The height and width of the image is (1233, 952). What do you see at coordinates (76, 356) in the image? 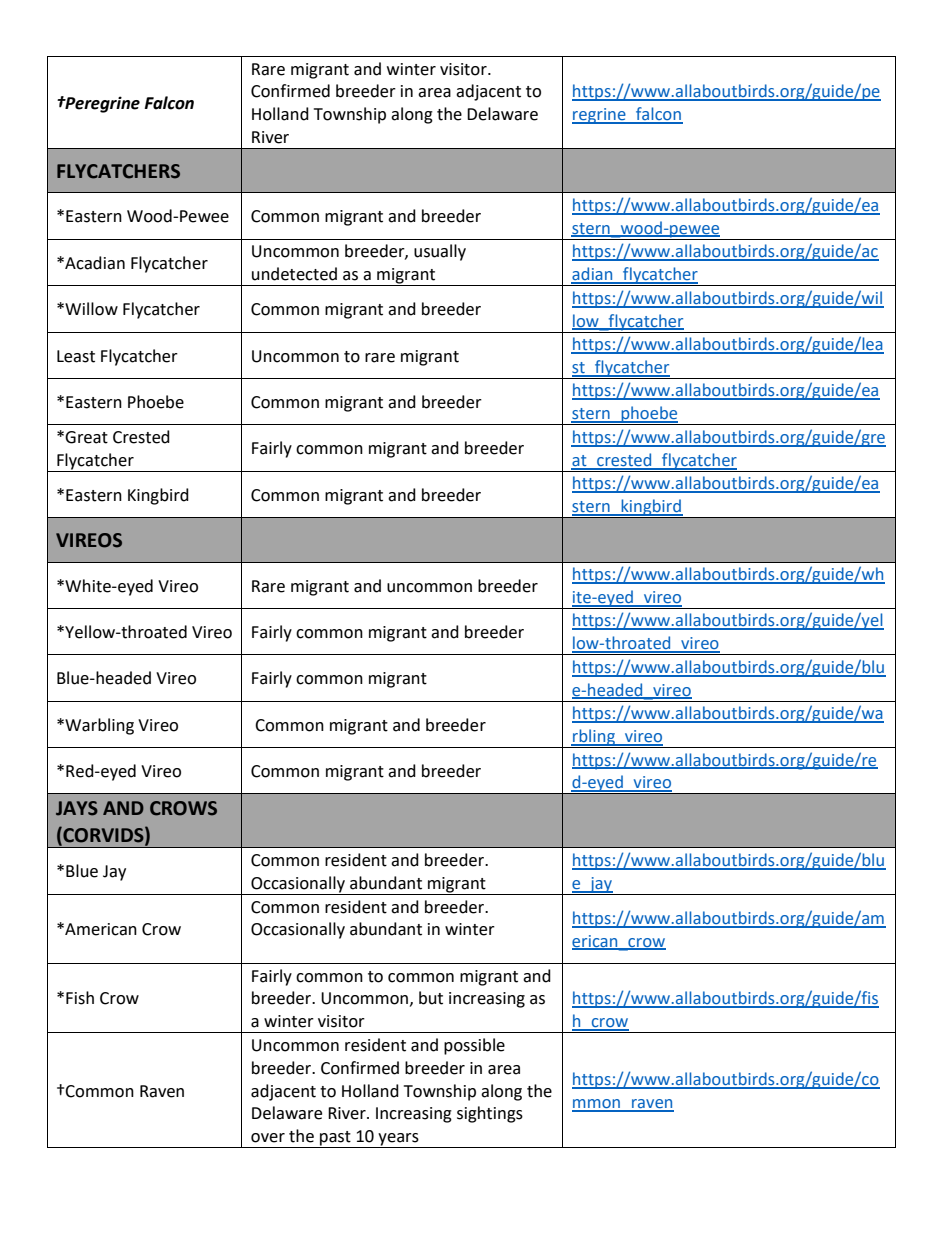
I see `Least` at bounding box center [76, 356].
